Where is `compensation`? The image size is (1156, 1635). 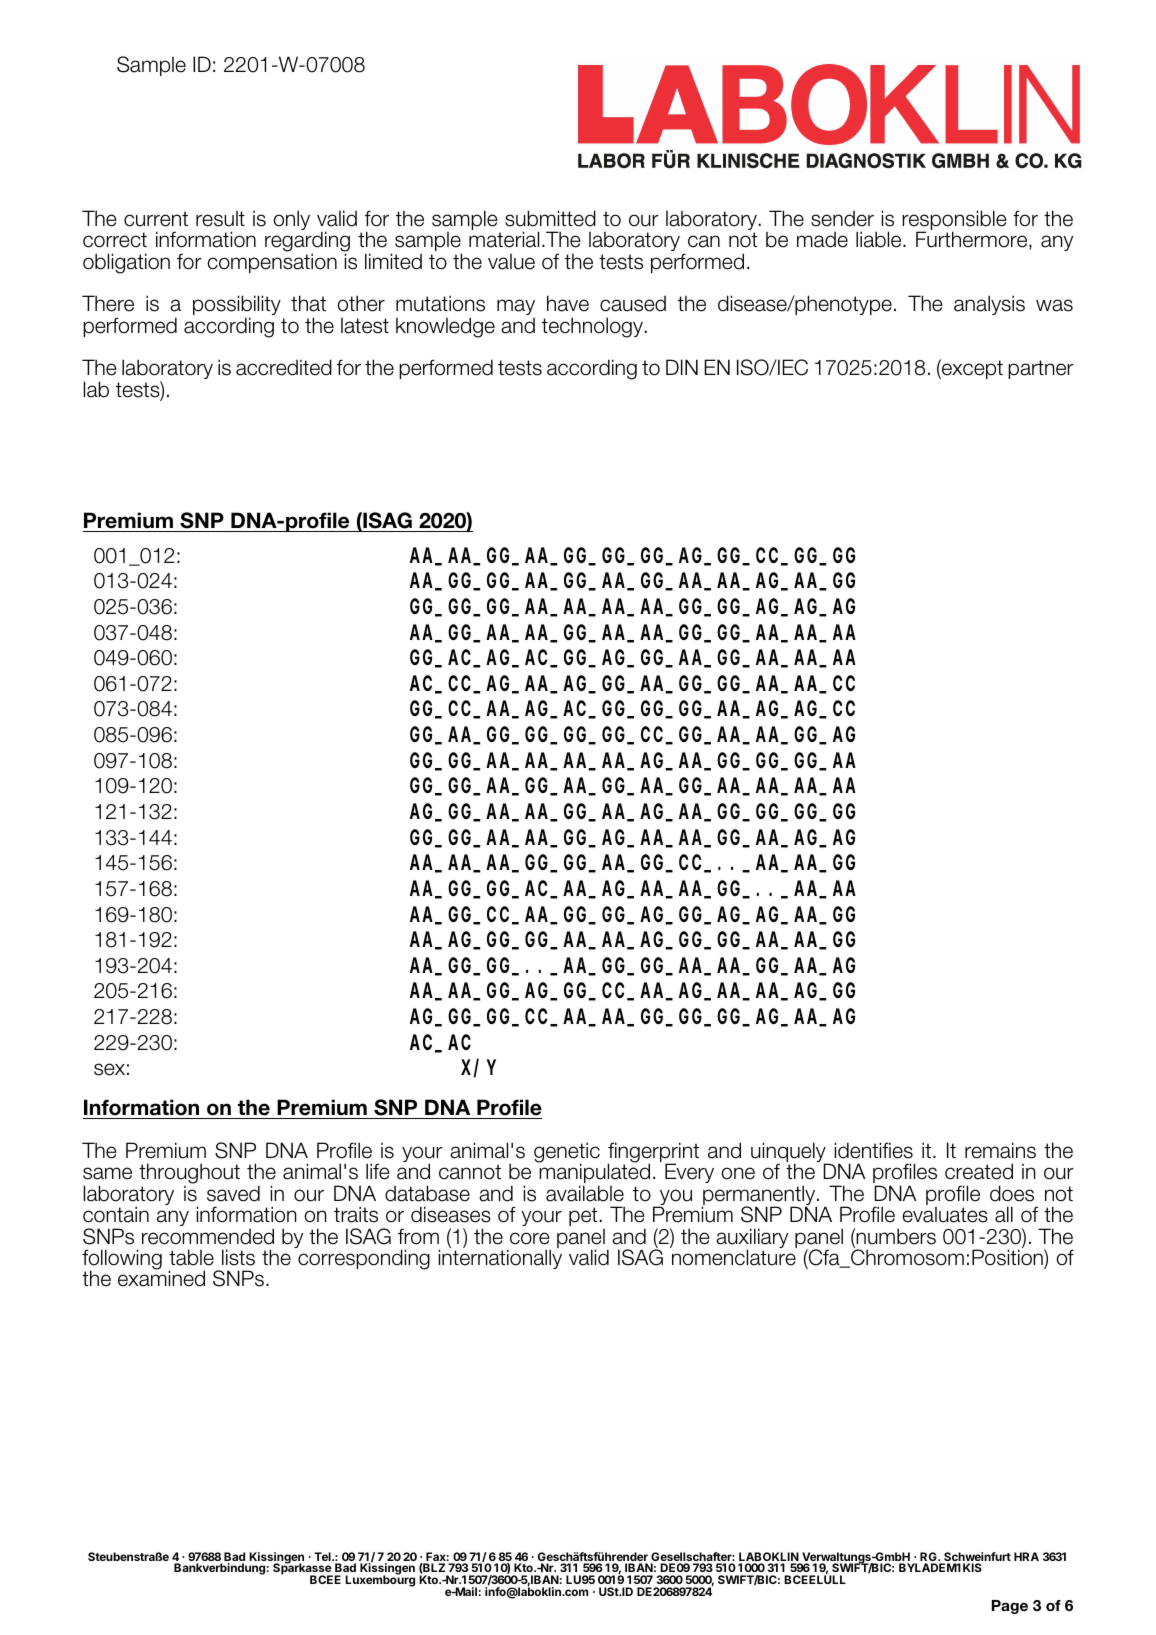 compensation is located at coordinates (272, 262).
